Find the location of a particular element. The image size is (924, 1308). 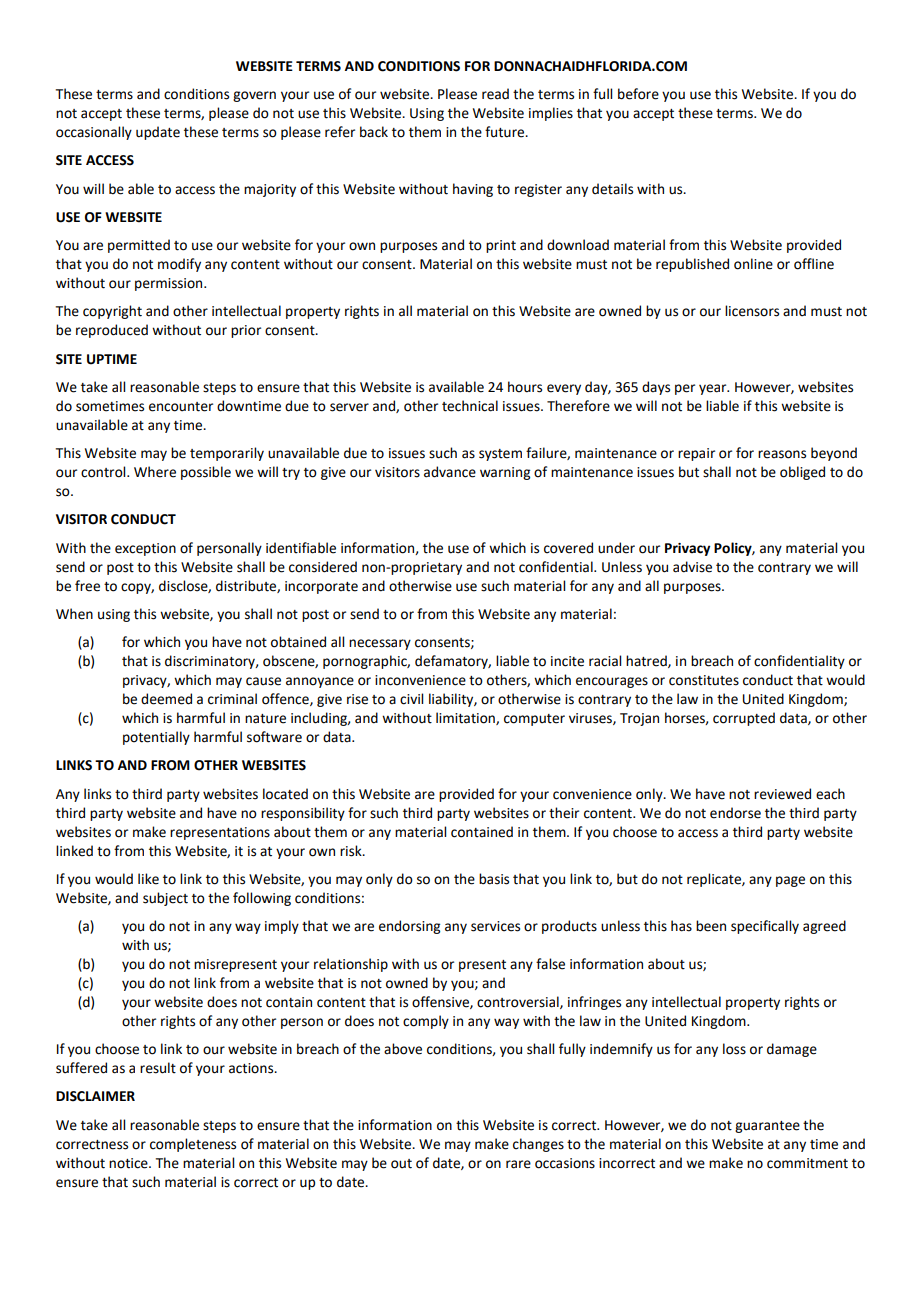

necessary is located at coordinates (380, 644).
